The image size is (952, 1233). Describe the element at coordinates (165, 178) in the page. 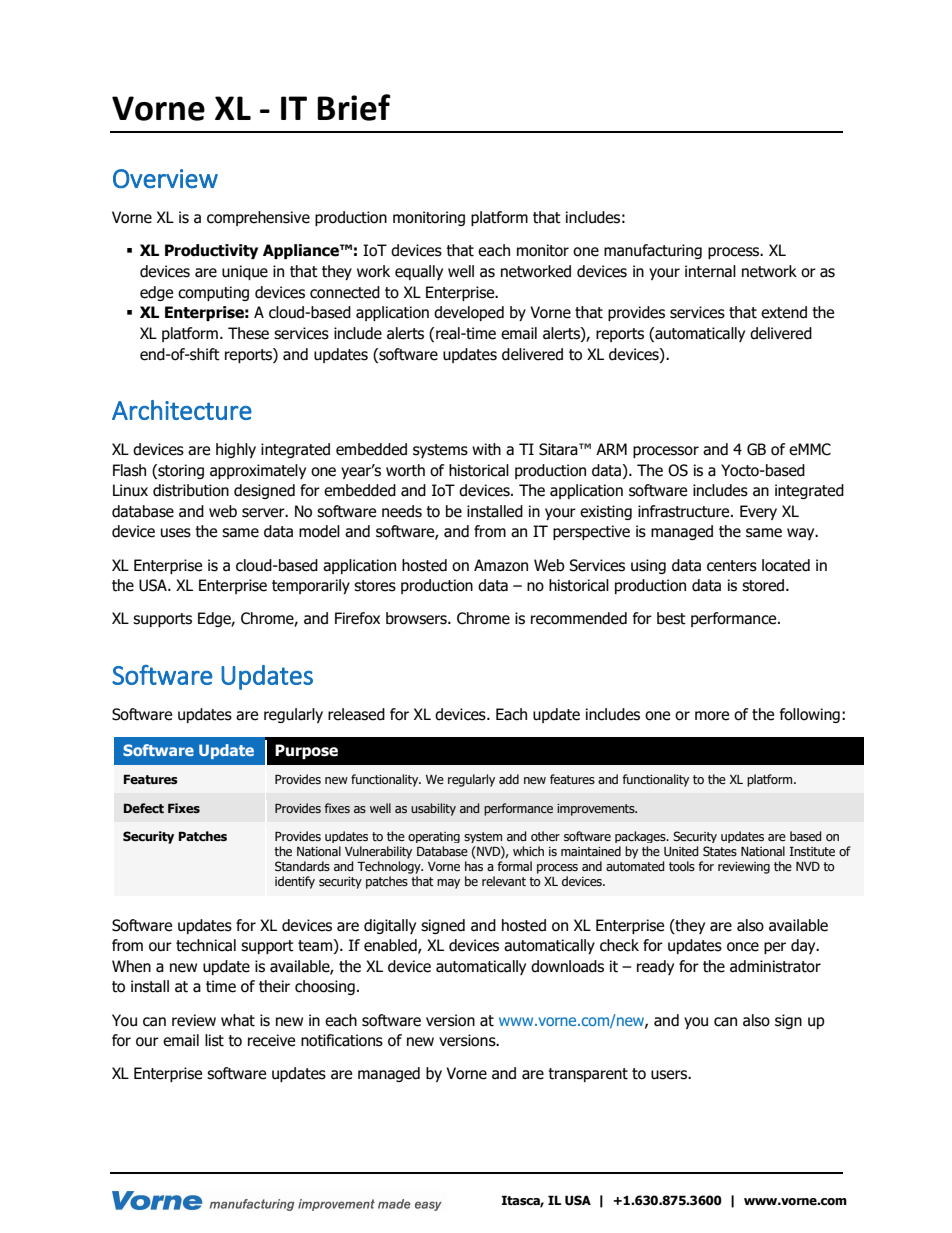

I see `Overview` at that location.
